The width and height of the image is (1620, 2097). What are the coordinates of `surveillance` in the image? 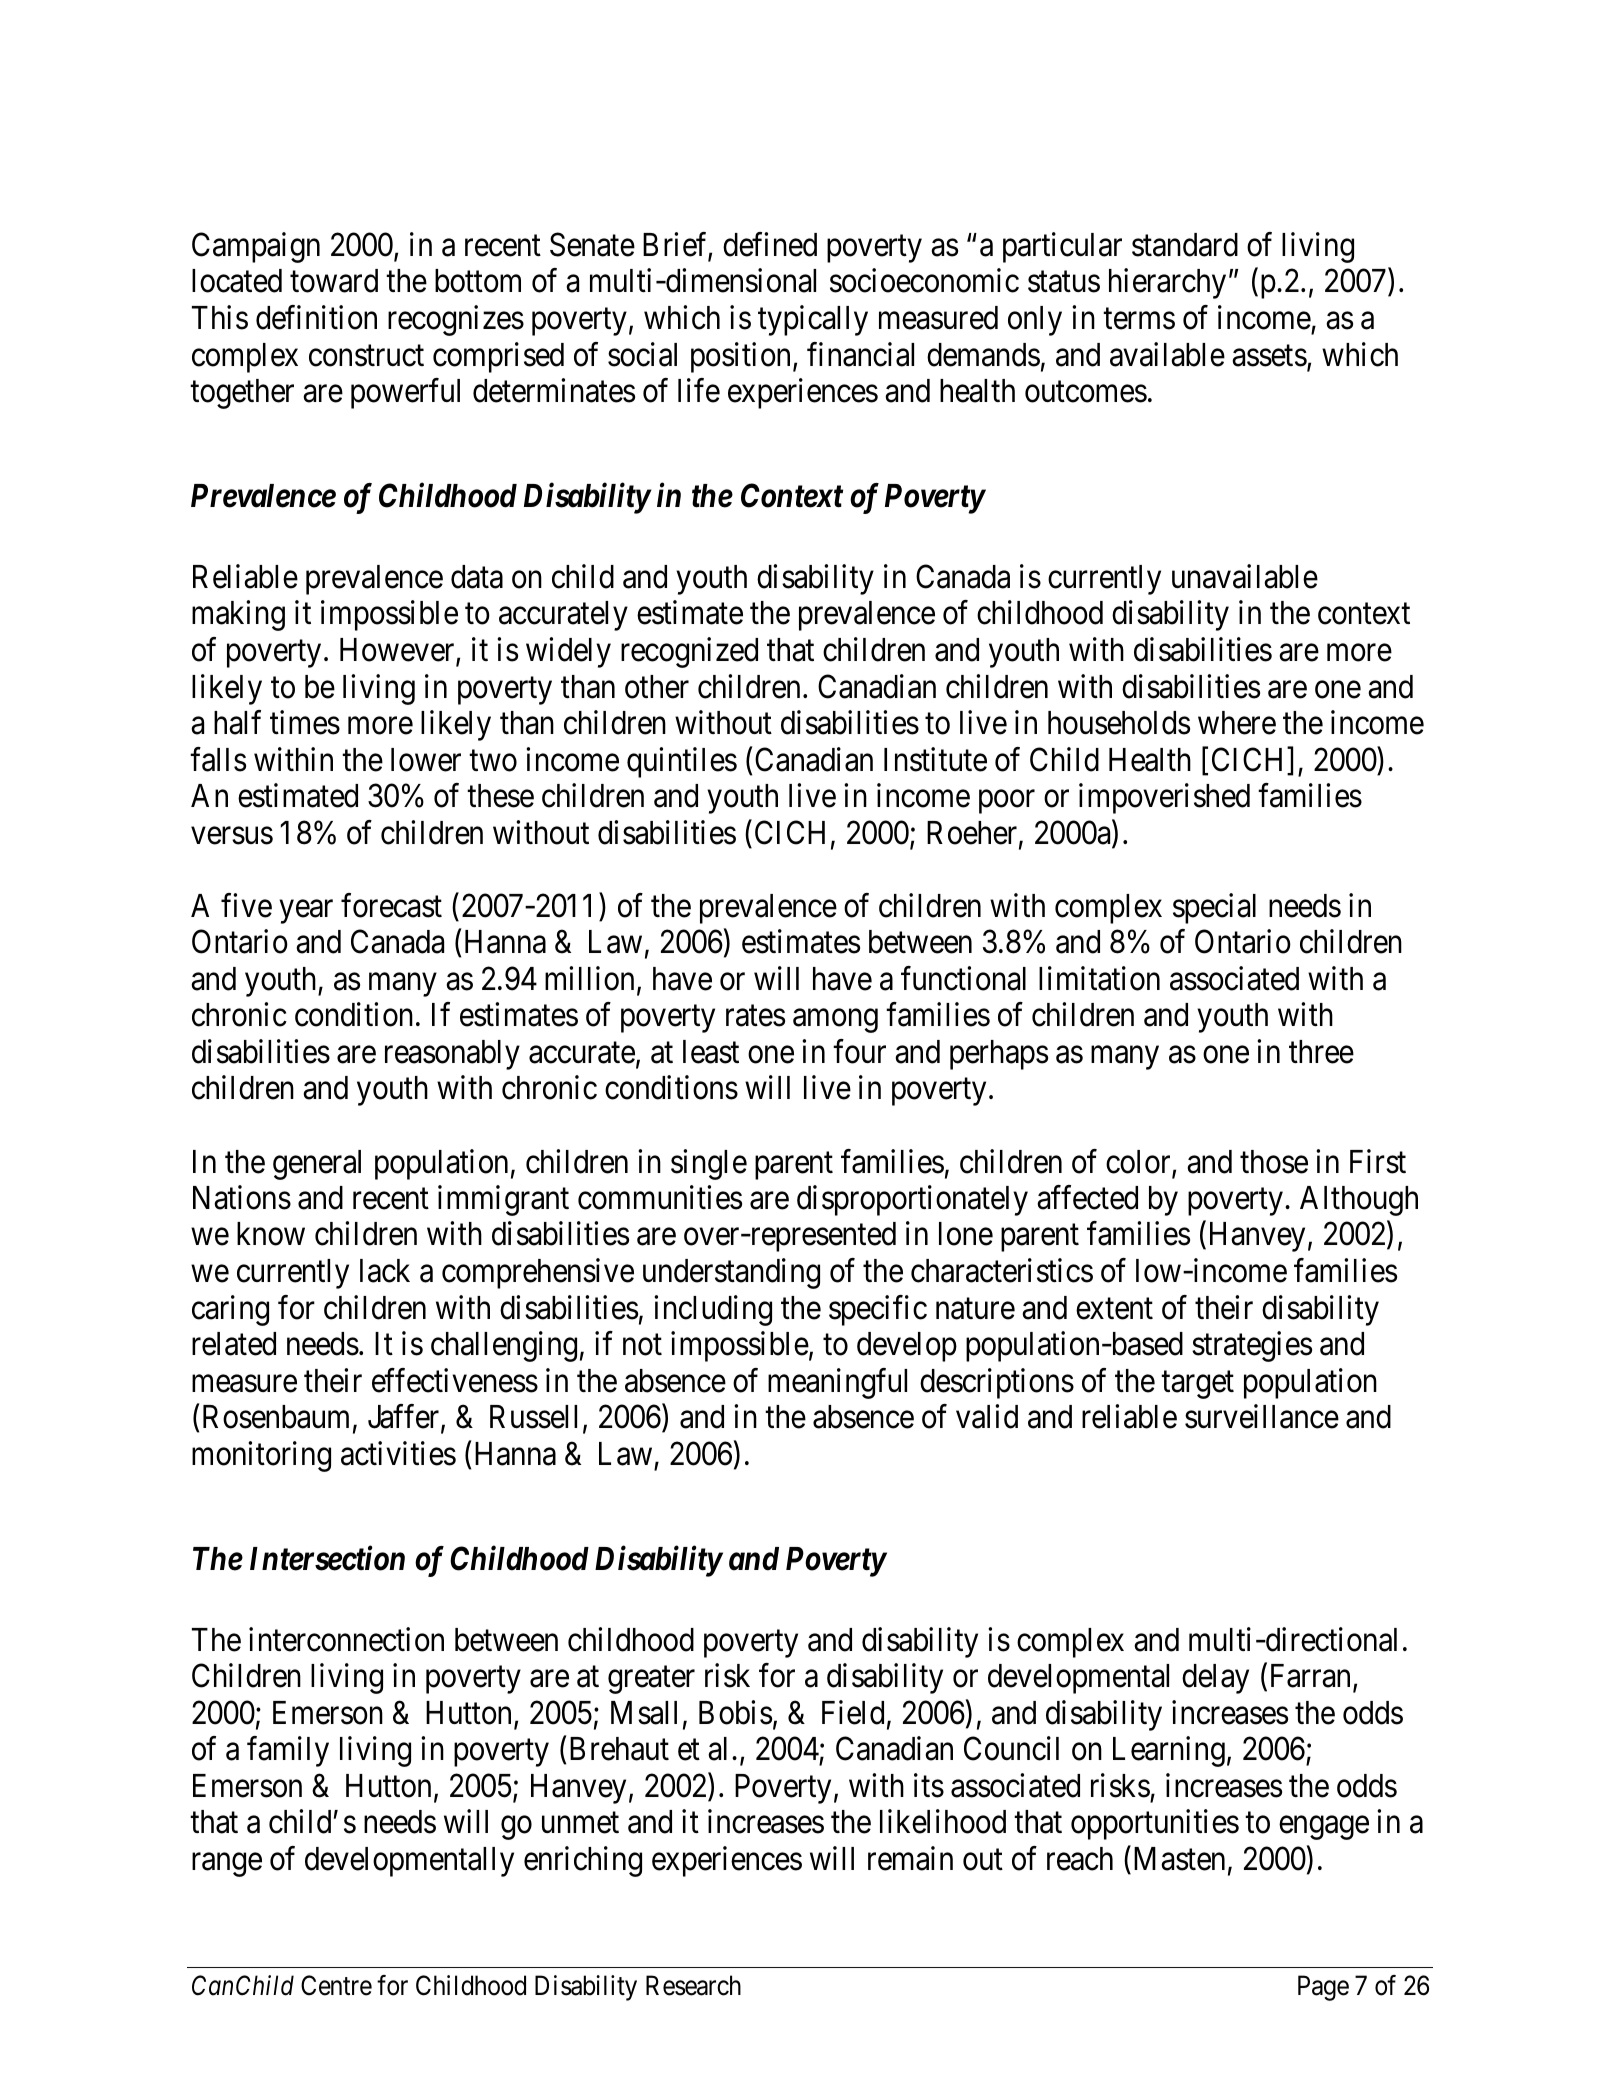 It's located at (1262, 1416).
